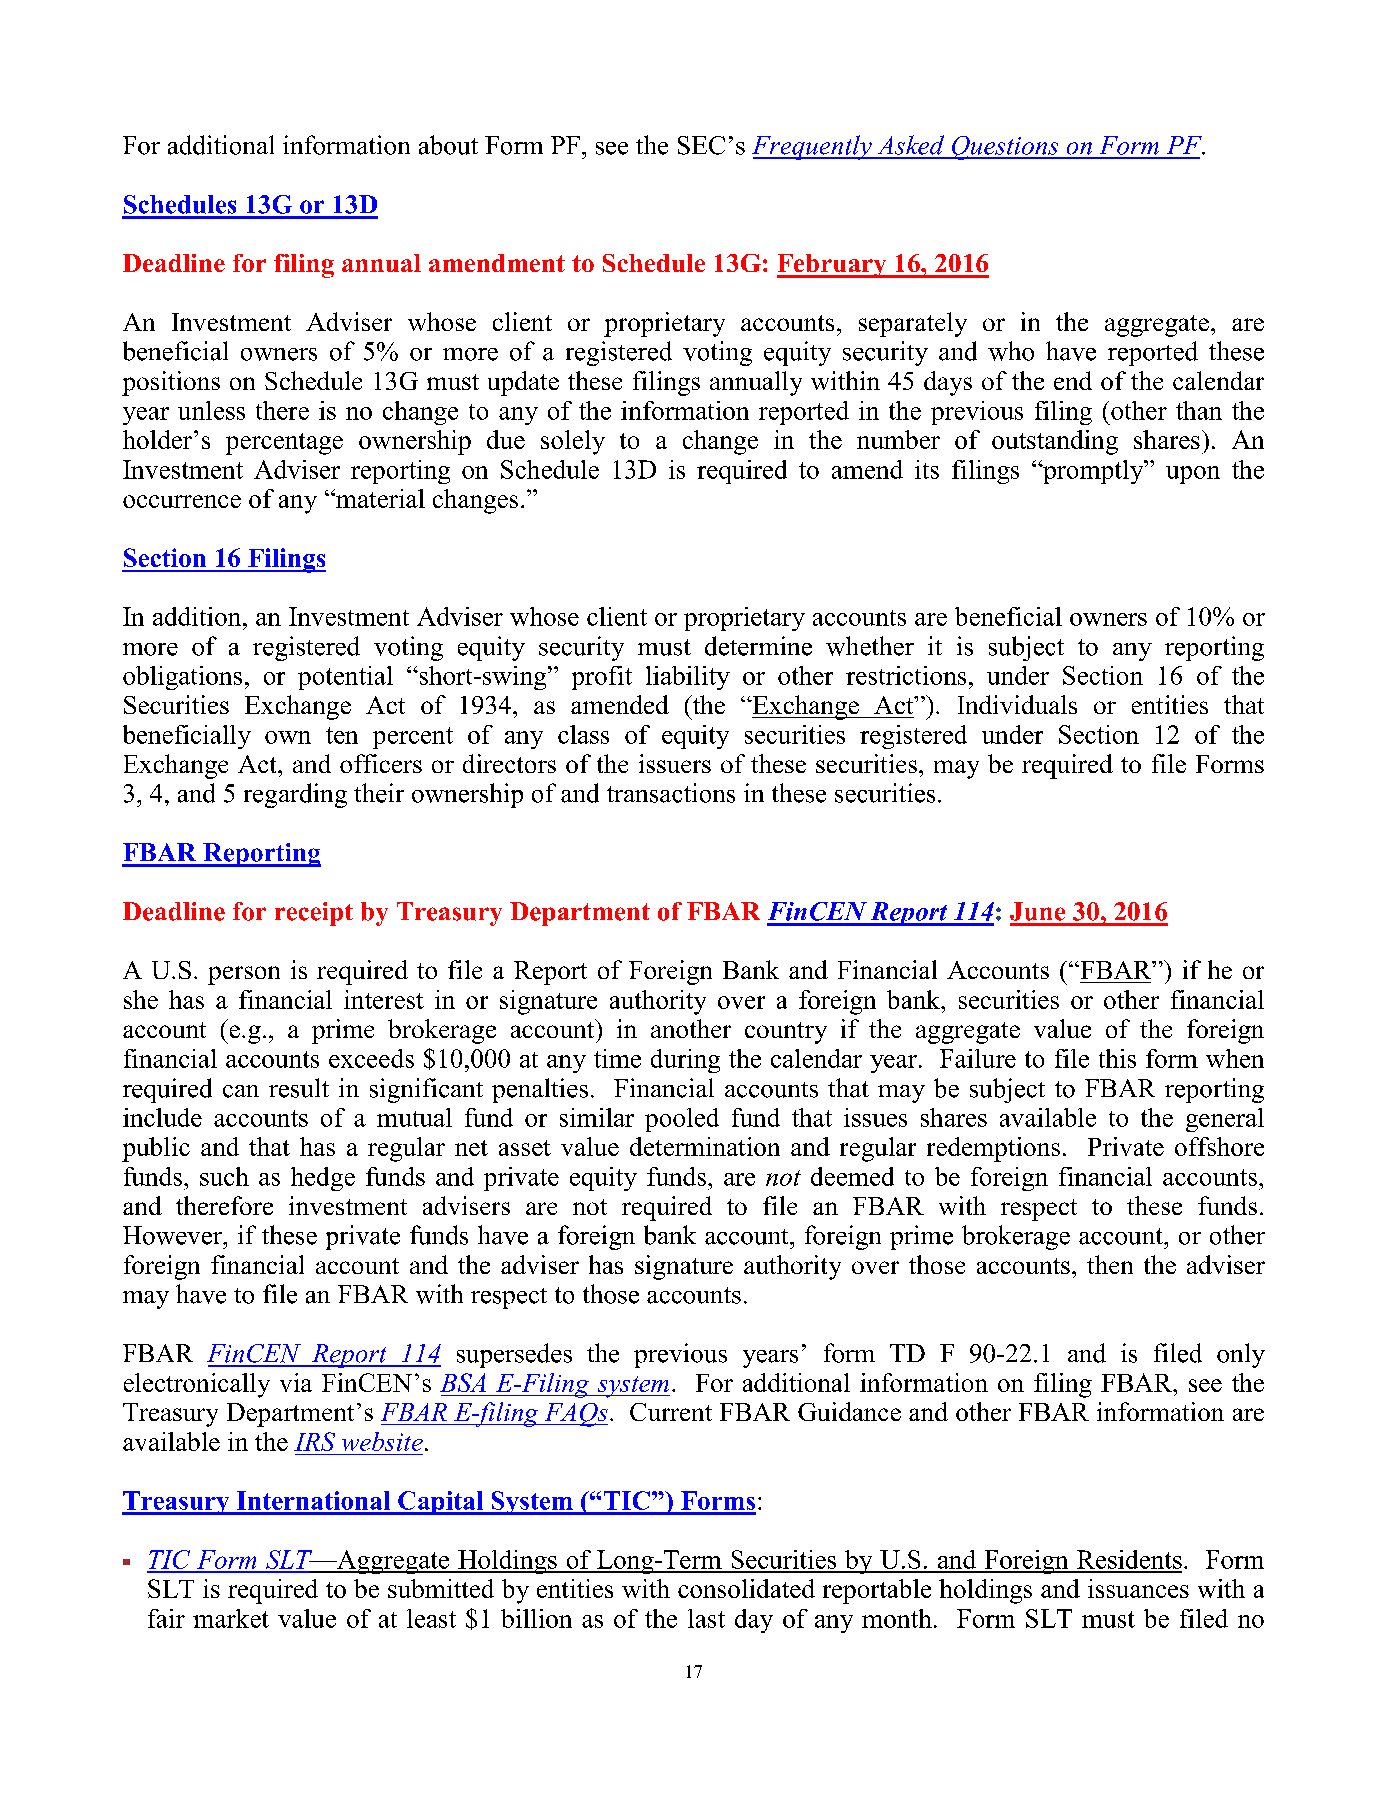 The image size is (1387, 1795). I want to click on about, so click(448, 145).
